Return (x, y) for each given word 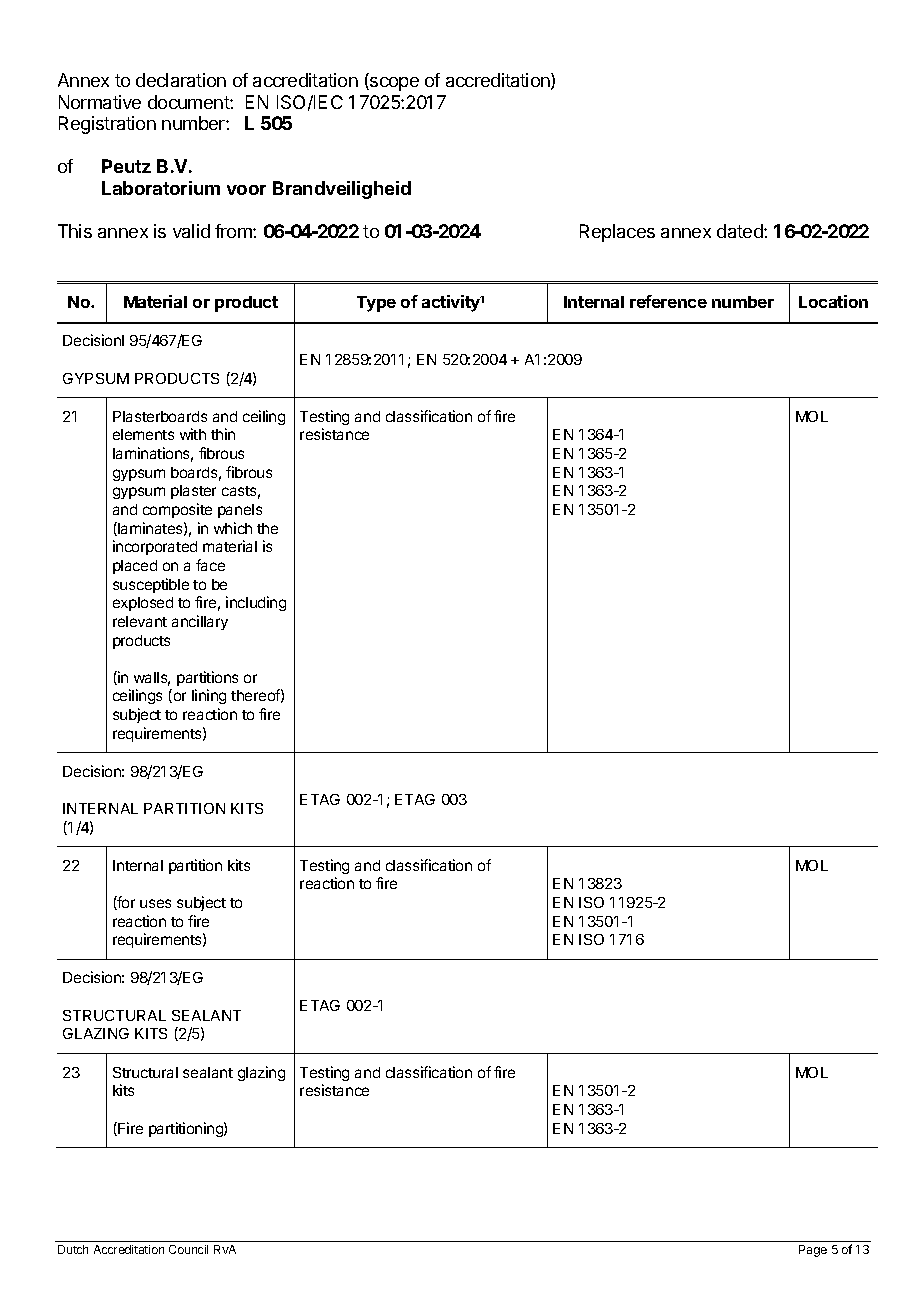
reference (668, 301)
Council (188, 1249)
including (256, 603)
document (189, 102)
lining (209, 696)
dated (741, 231)
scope (393, 84)
